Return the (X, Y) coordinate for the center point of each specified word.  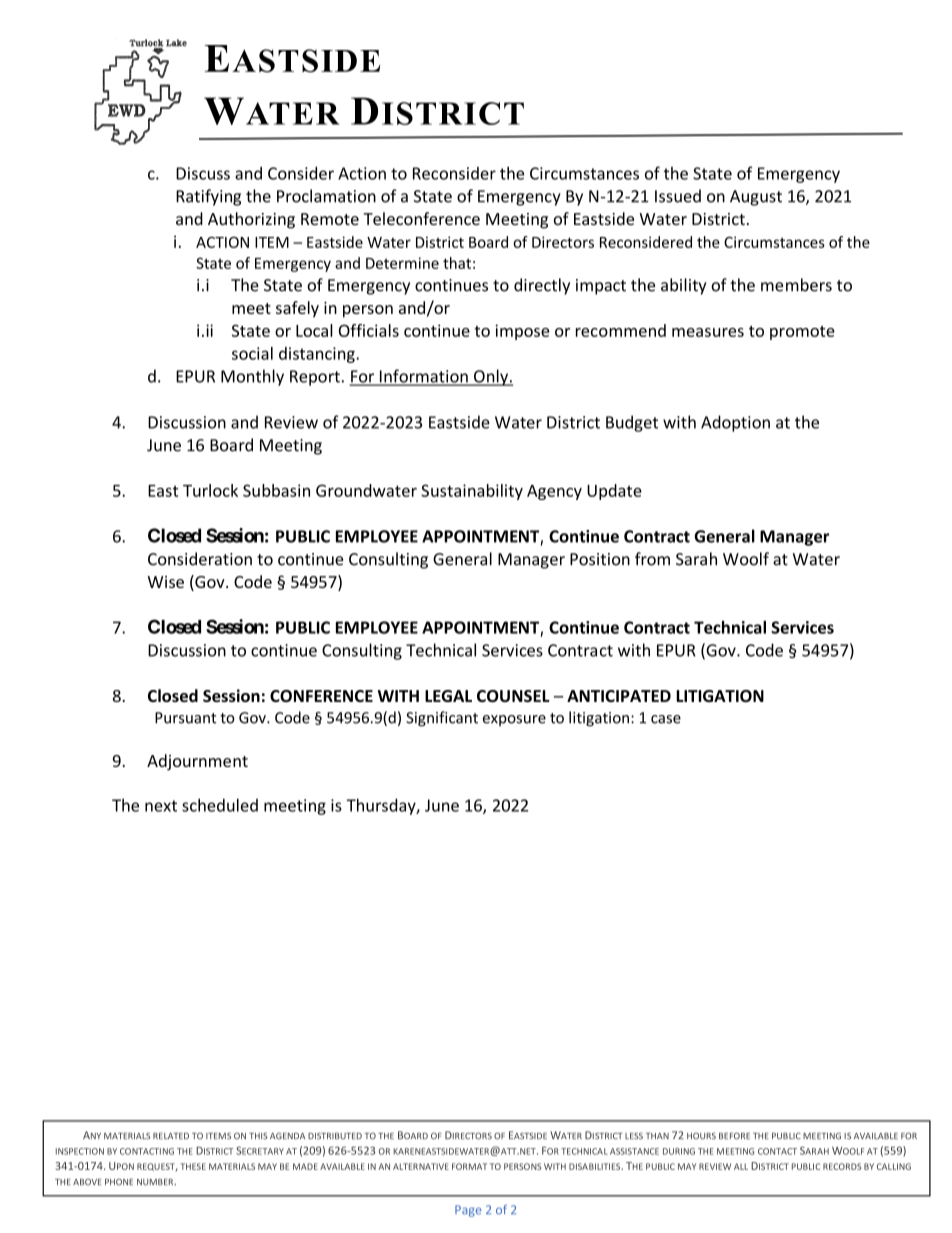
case (666, 719)
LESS (634, 1136)
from (652, 559)
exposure (514, 720)
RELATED (171, 1136)
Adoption (735, 423)
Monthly (252, 377)
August (756, 198)
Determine (402, 263)
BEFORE (734, 1136)
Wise (166, 582)
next (161, 806)
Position (600, 559)
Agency (554, 492)
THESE (193, 1166)
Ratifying (208, 197)
